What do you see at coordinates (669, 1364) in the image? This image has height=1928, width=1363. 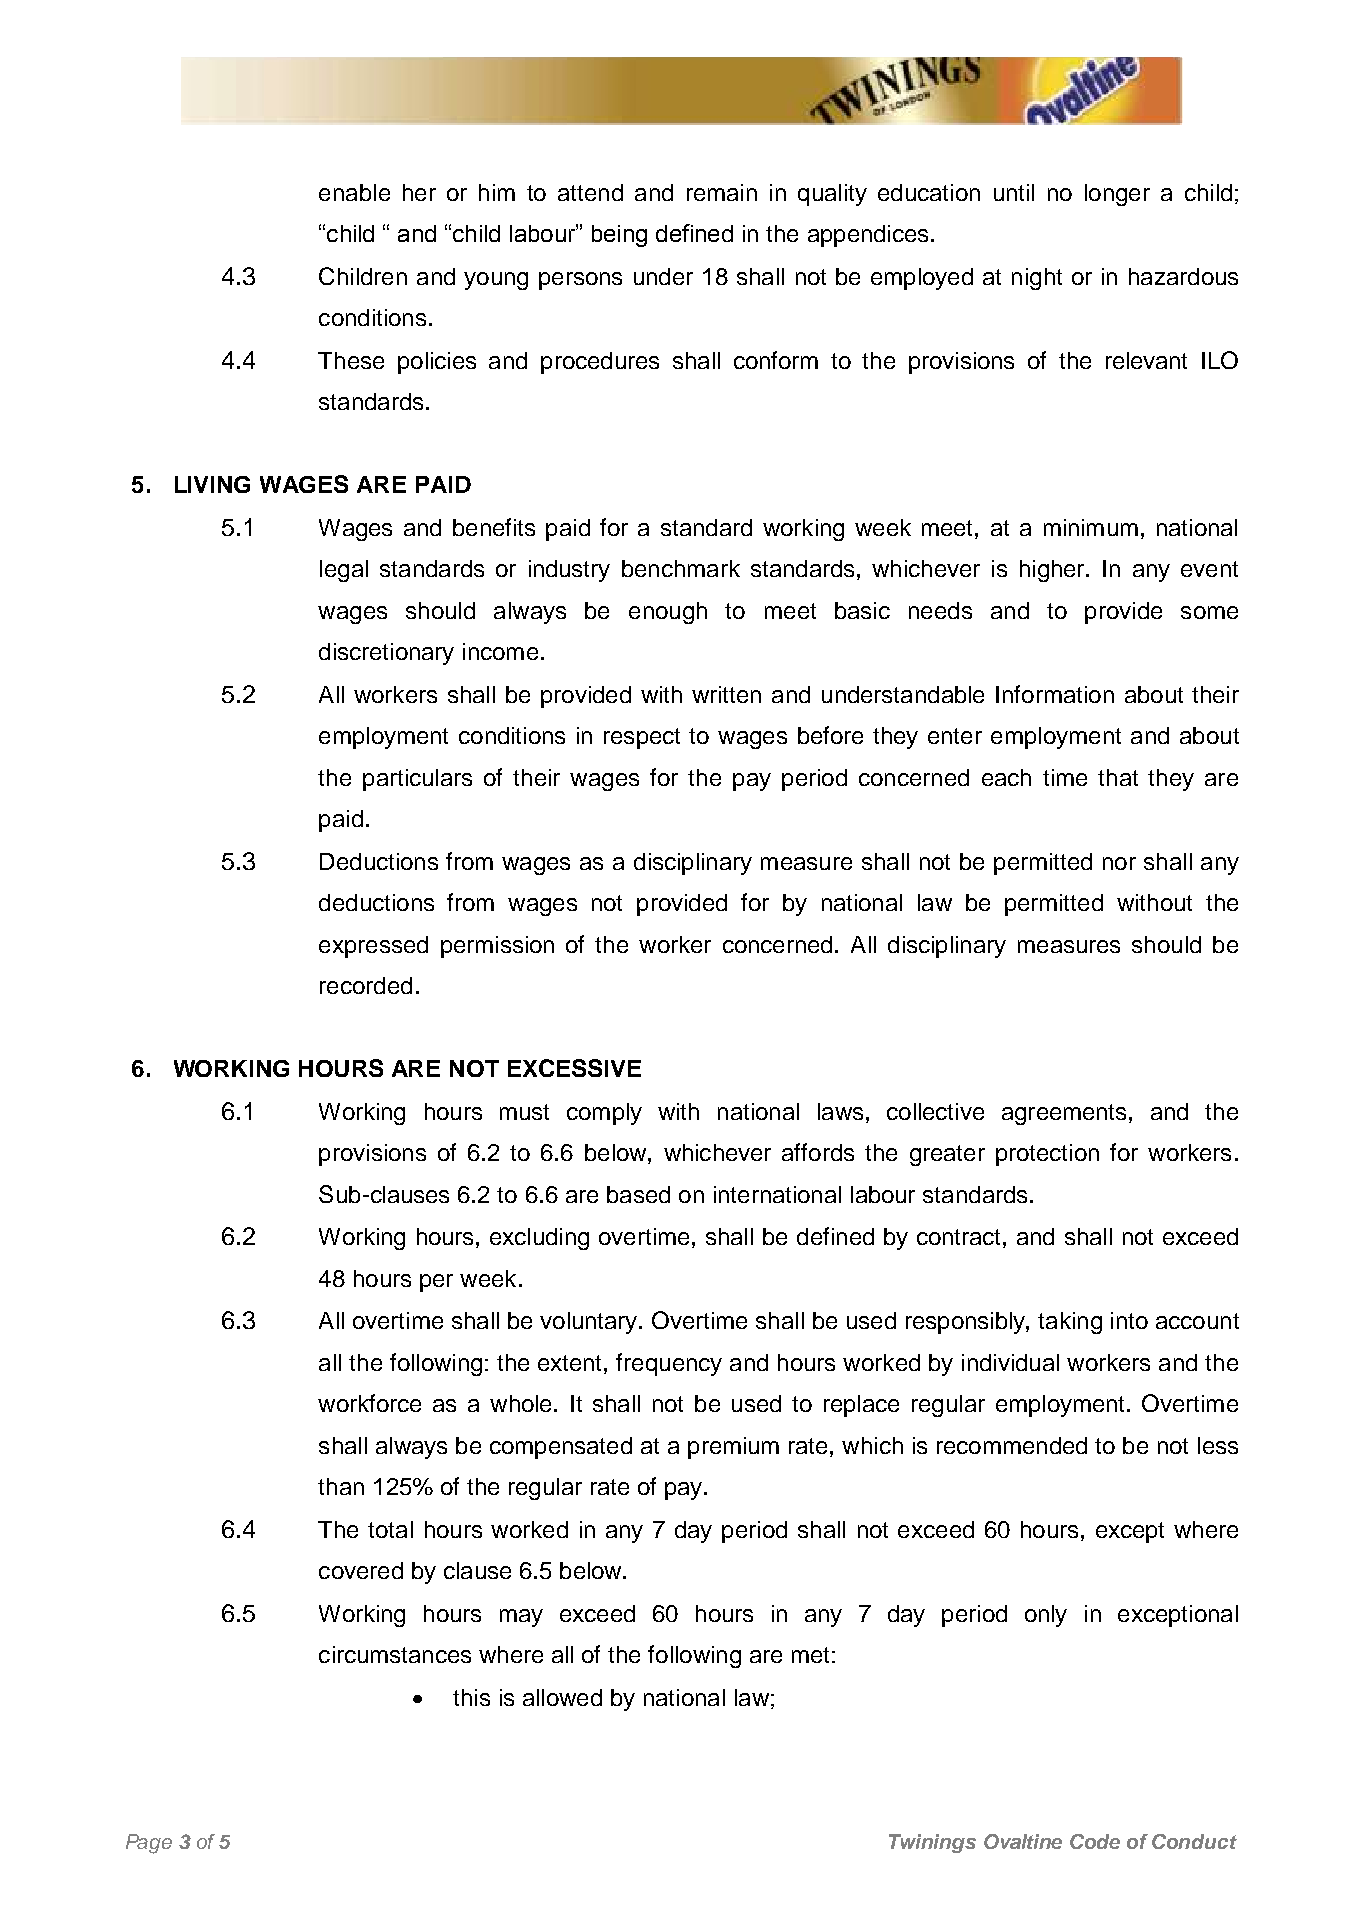 I see `frequency` at bounding box center [669, 1364].
